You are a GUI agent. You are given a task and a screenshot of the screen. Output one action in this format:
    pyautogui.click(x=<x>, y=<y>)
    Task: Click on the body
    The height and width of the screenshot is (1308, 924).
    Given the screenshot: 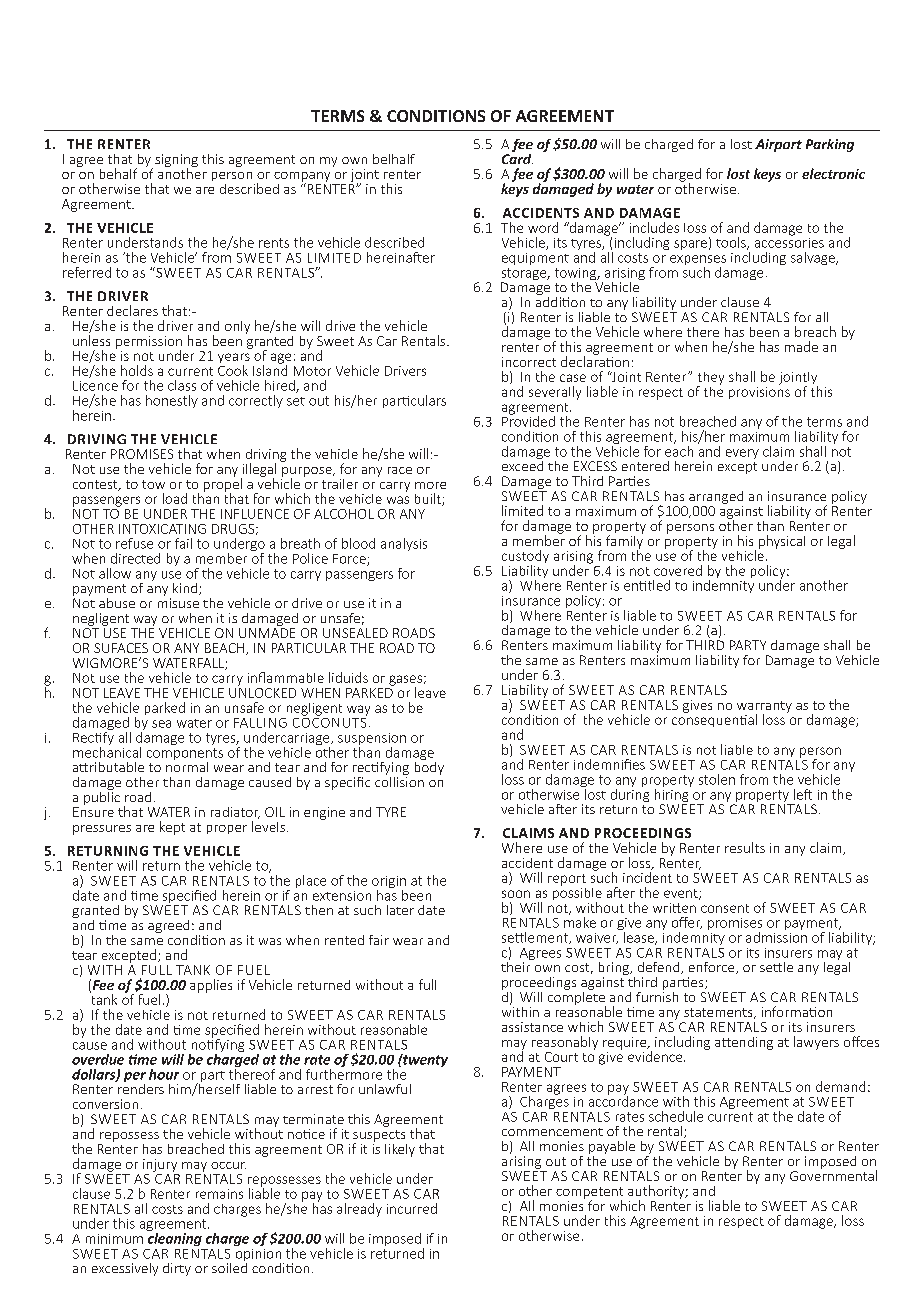 What is the action you would take?
    pyautogui.click(x=429, y=767)
